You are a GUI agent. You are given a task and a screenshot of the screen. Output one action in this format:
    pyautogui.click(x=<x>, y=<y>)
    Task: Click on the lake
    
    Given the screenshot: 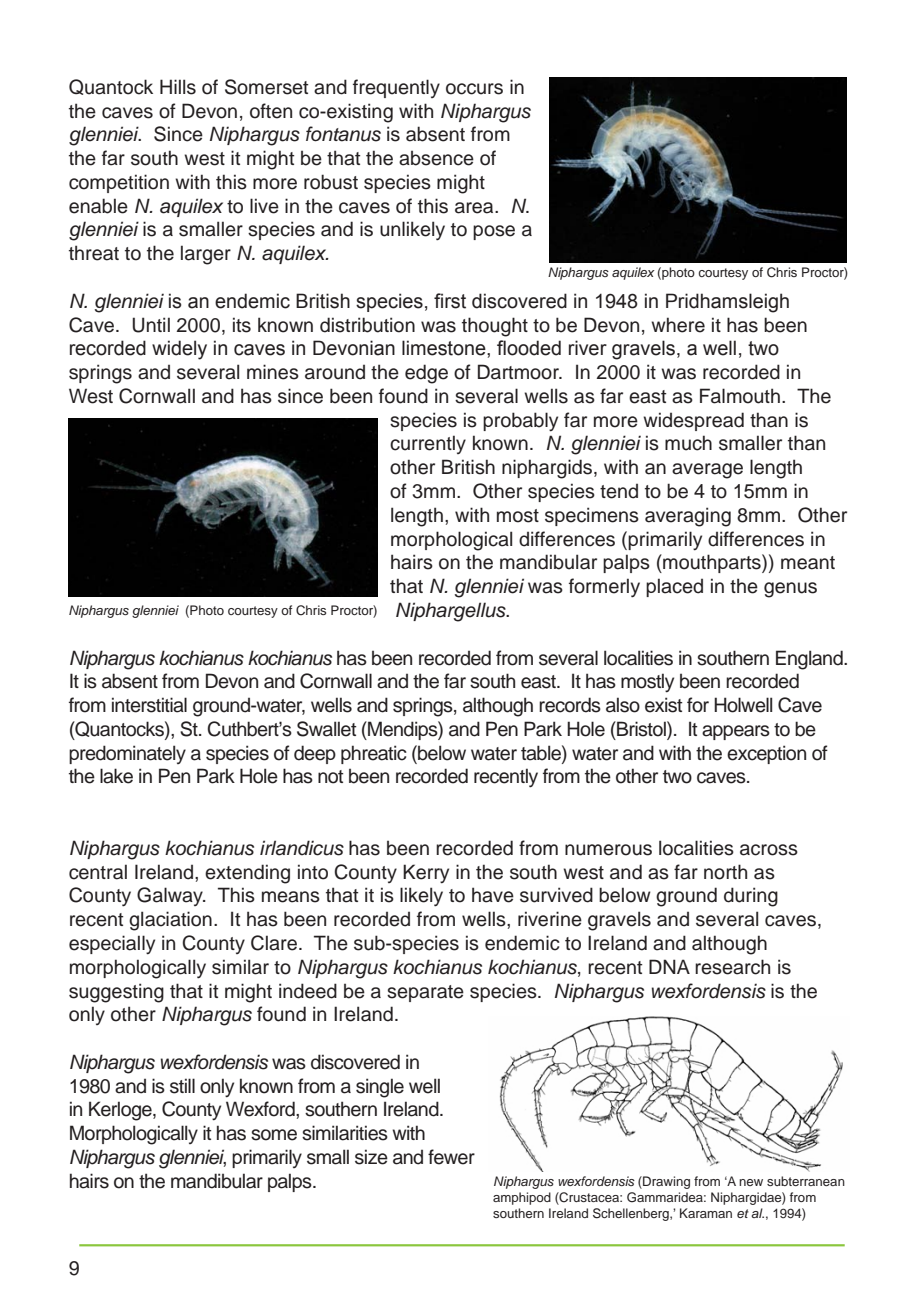 What is the action you would take?
    pyautogui.click(x=116, y=776)
